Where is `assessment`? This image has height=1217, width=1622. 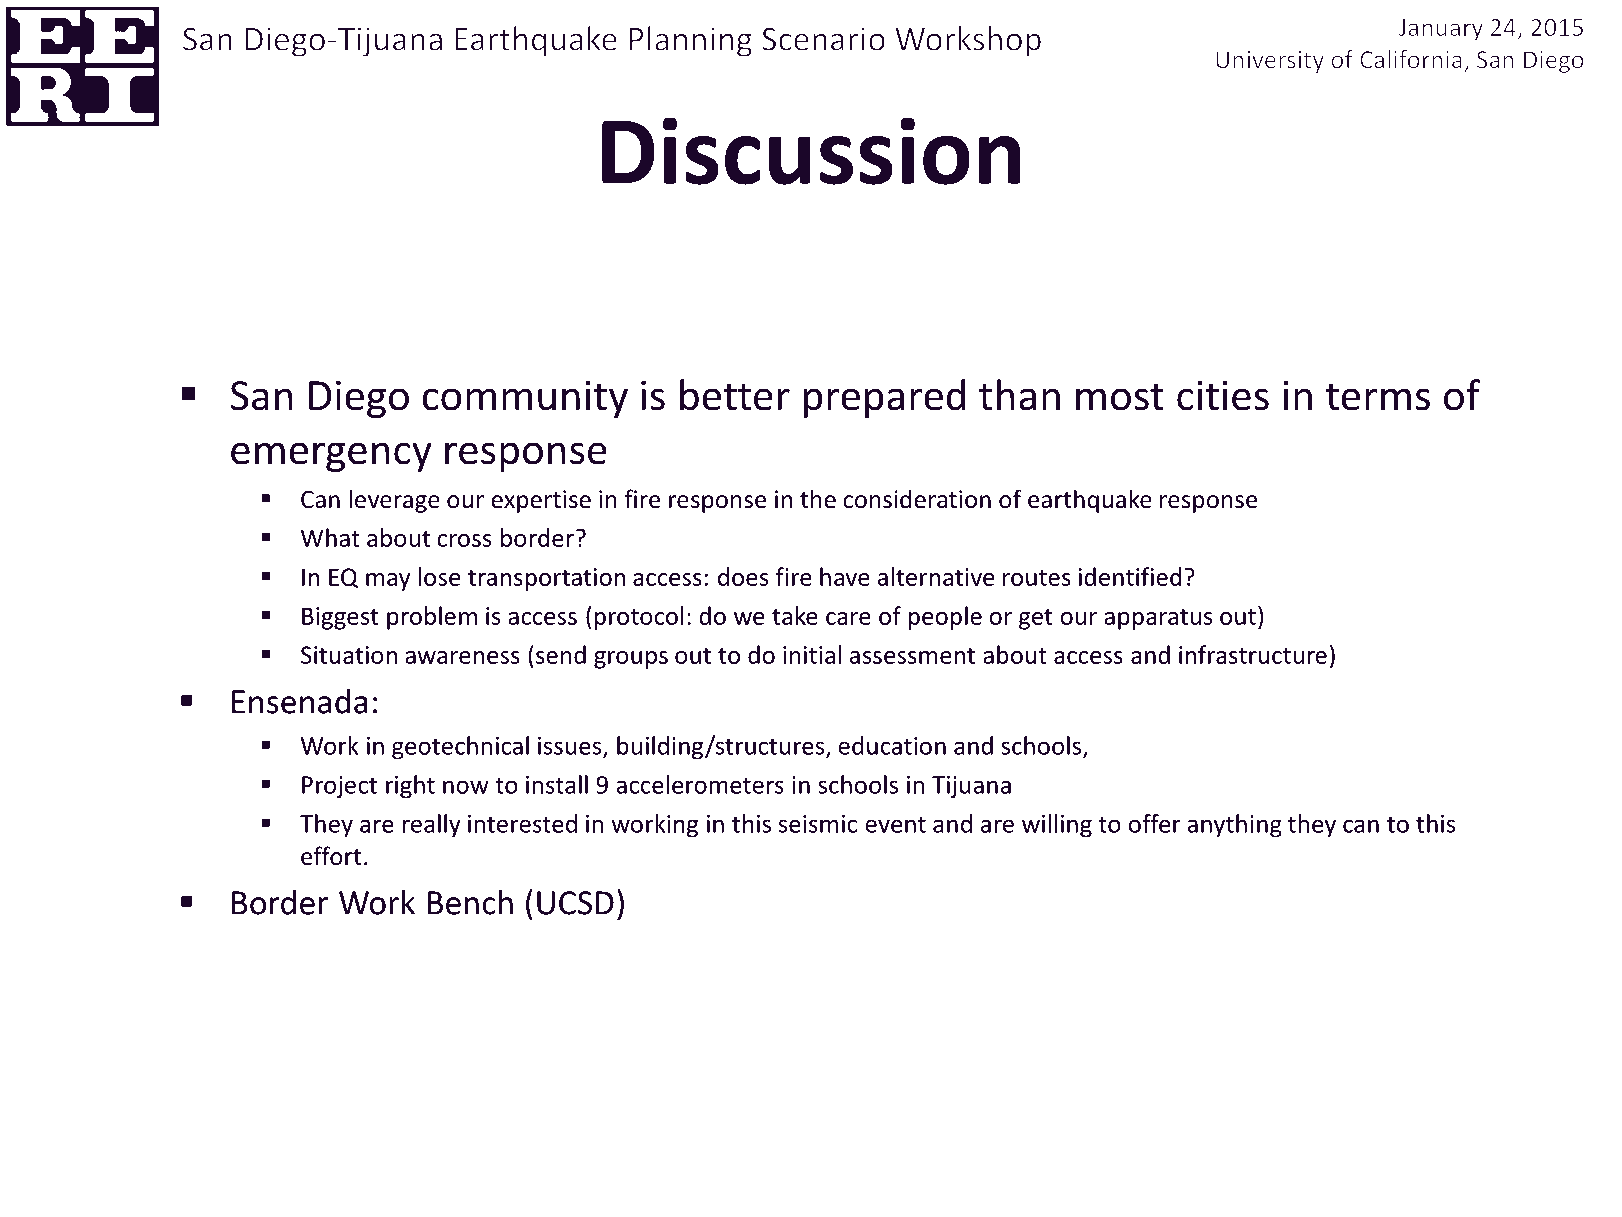
assessment is located at coordinates (912, 656).
